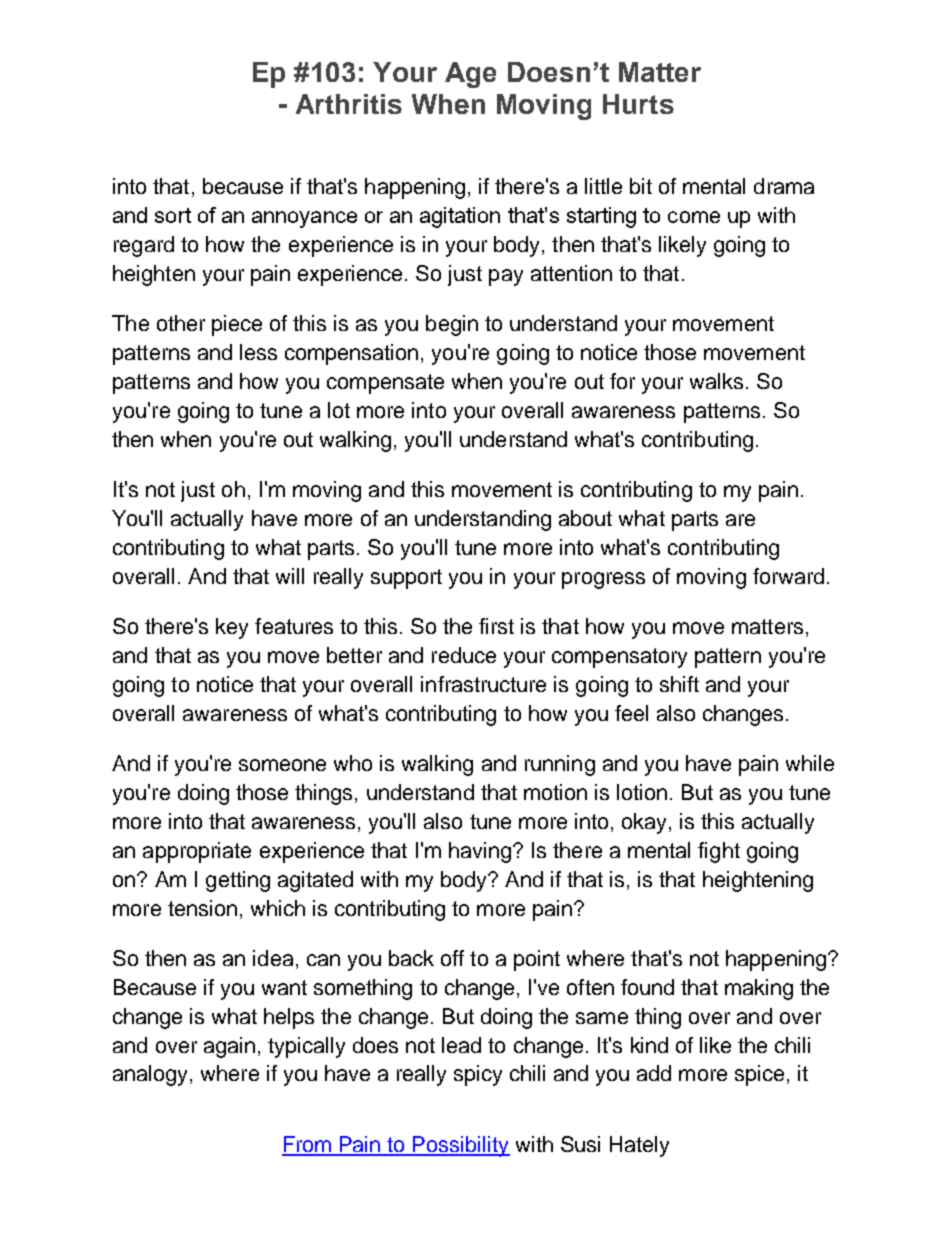  Describe the element at coordinates (461, 1146) in the screenshot. I see `Possibility` at that location.
